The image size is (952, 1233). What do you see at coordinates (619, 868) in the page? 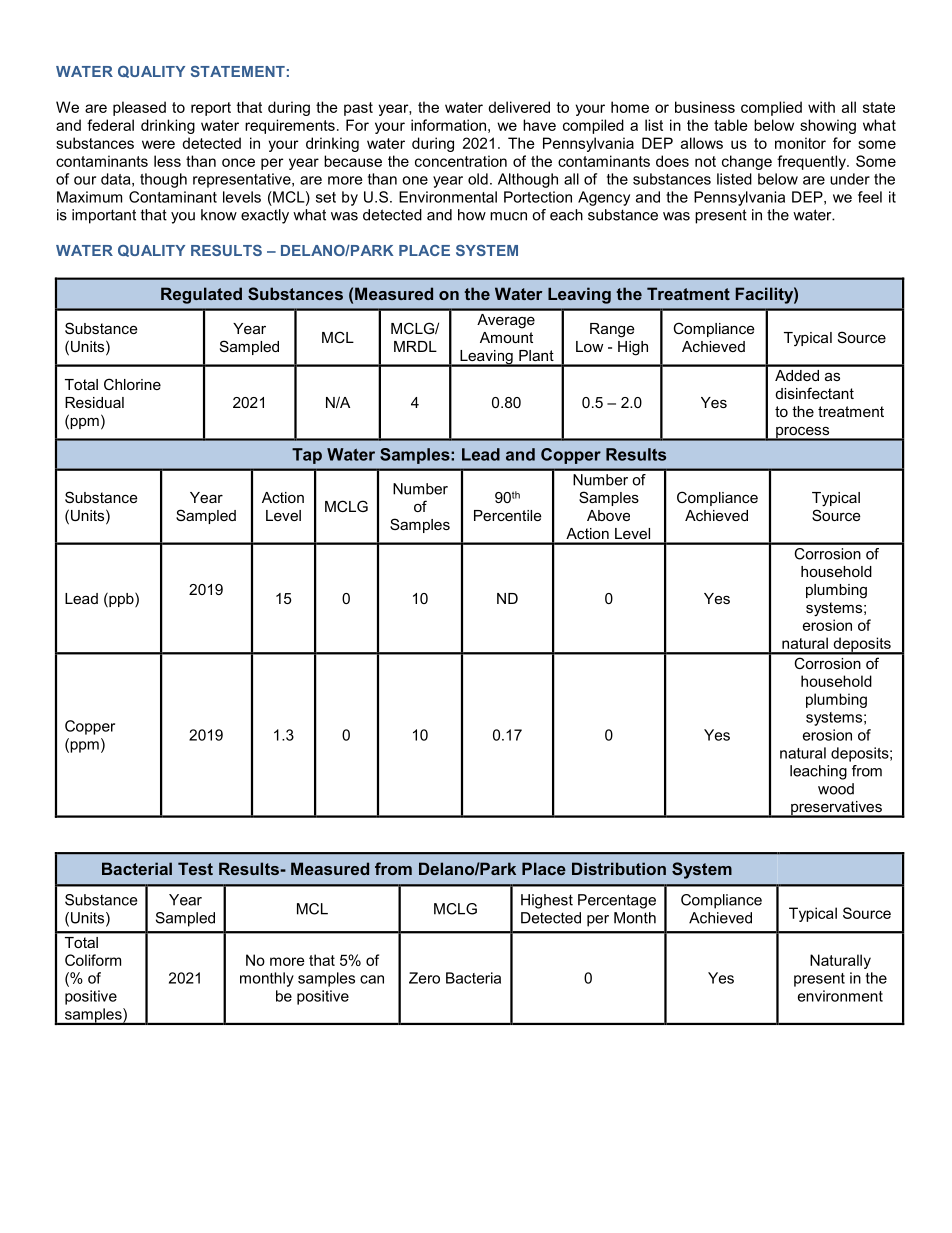
I see `Distribution` at bounding box center [619, 868].
